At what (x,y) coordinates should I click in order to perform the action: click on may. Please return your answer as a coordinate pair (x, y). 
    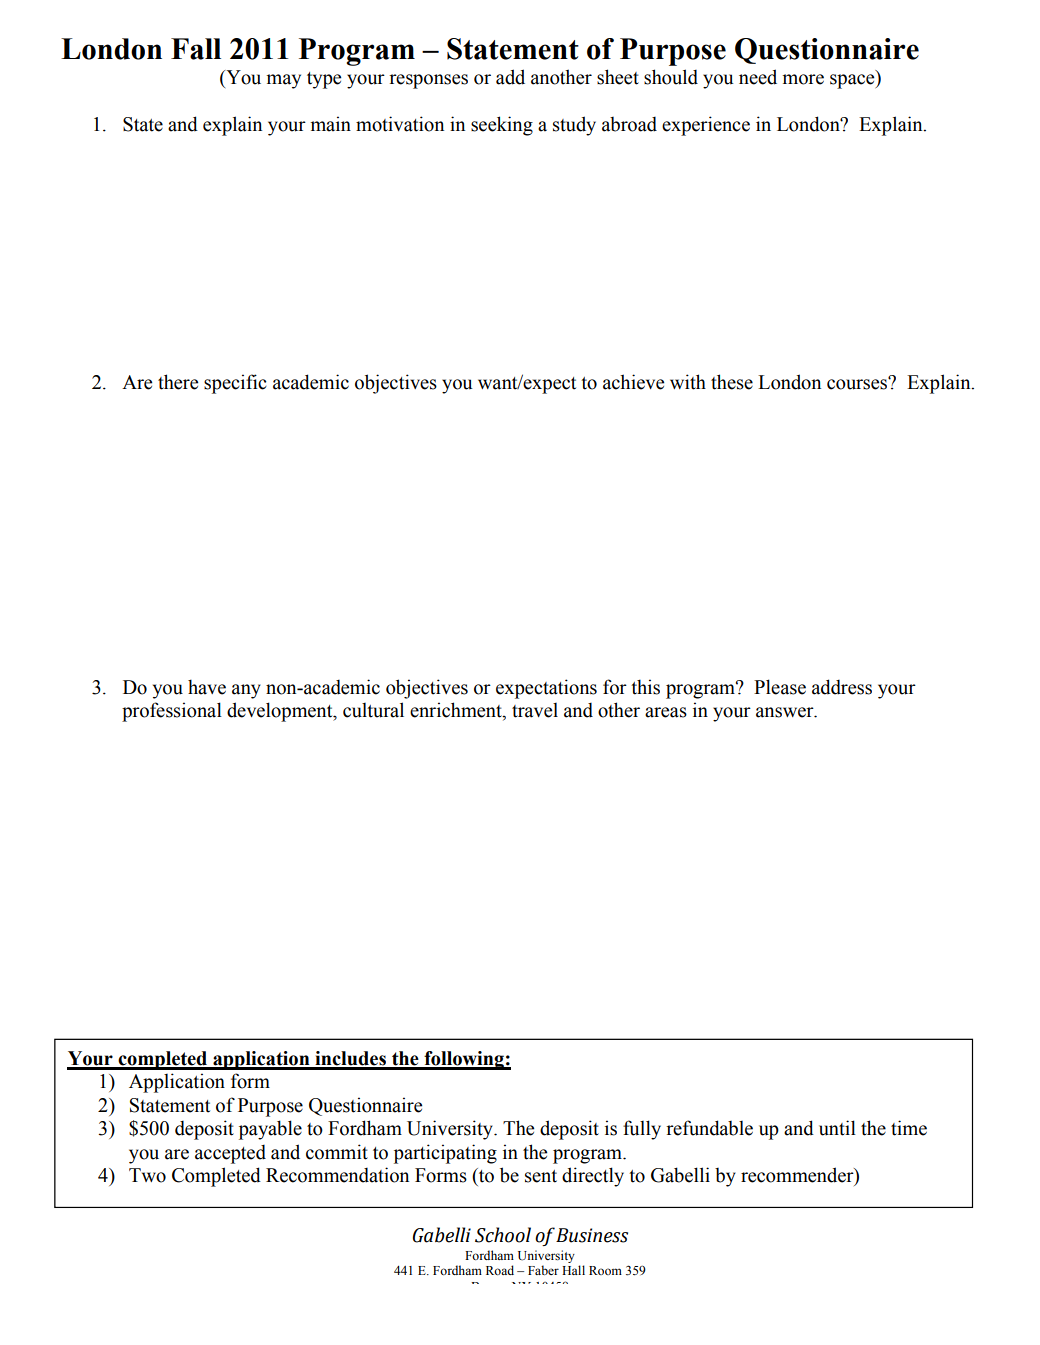
    Looking at the image, I should click on (284, 81).
